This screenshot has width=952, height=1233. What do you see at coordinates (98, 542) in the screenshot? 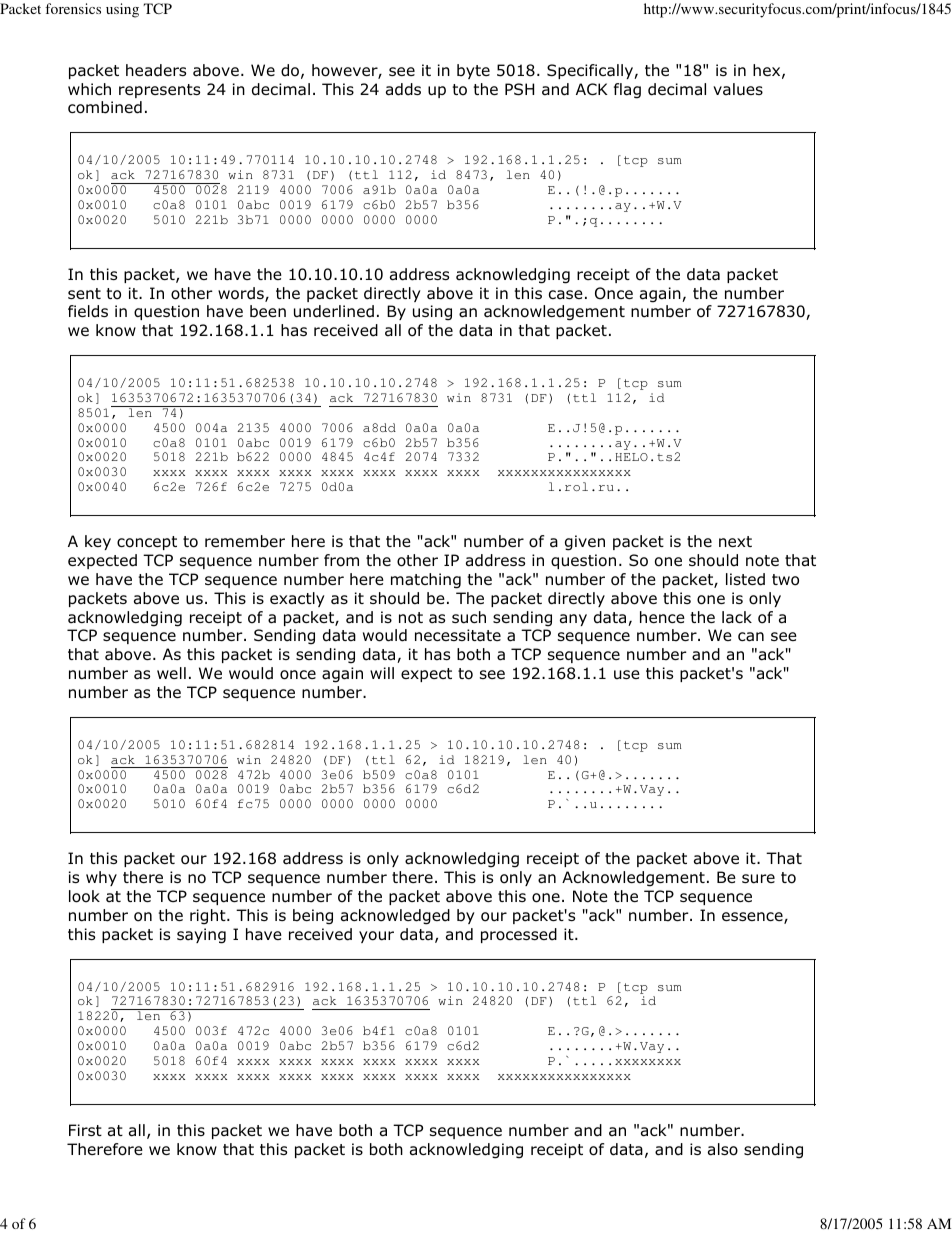
I see `key` at bounding box center [98, 542].
